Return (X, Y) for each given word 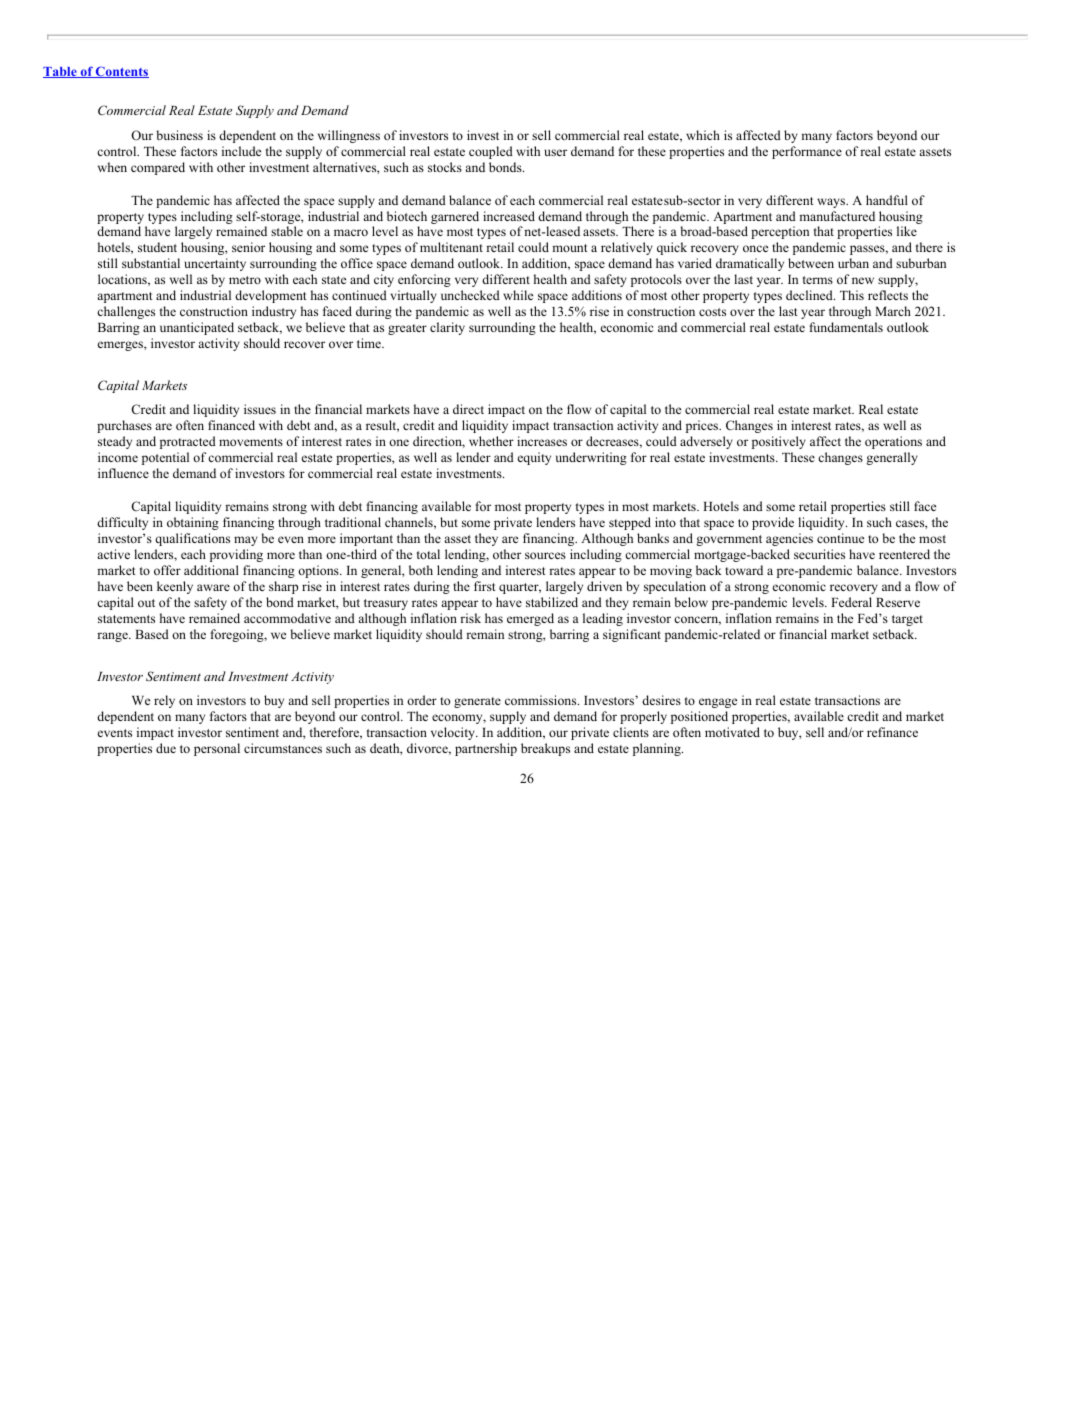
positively (779, 442)
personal (217, 749)
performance (807, 152)
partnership (486, 749)
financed (231, 425)
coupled (491, 152)
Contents (121, 72)
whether (491, 441)
